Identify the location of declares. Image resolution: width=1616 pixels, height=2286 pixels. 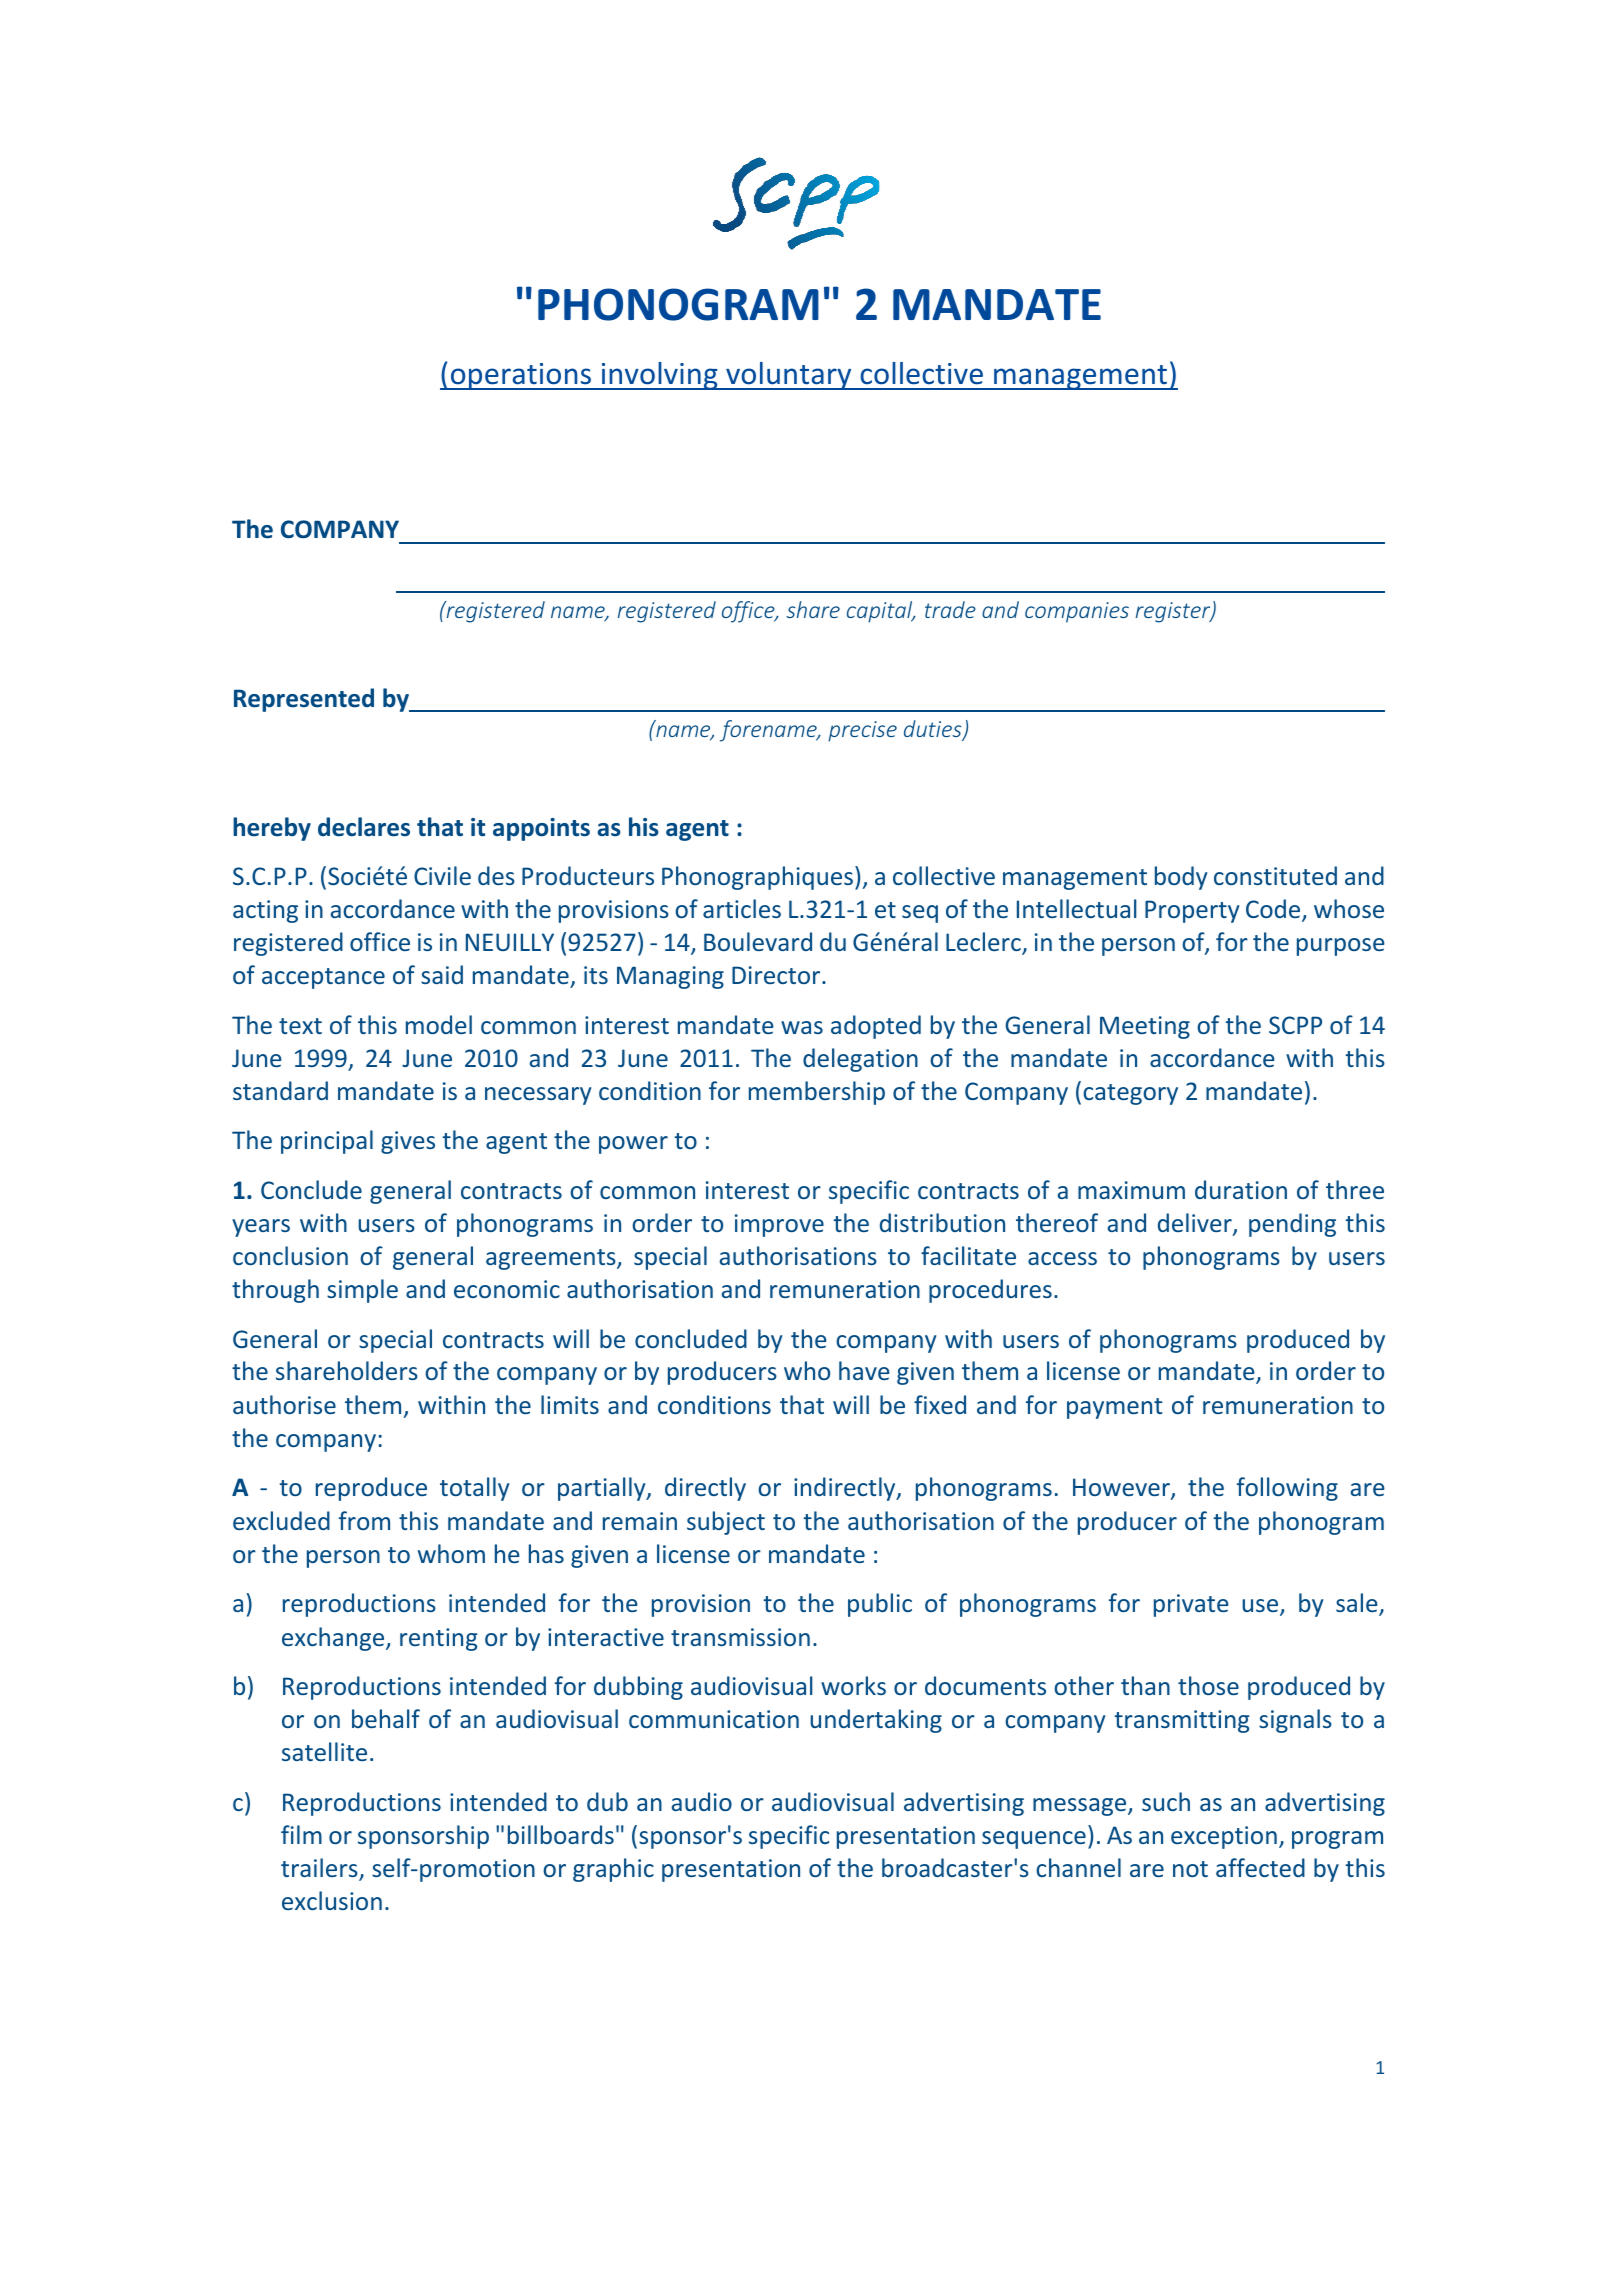
(364, 827).
